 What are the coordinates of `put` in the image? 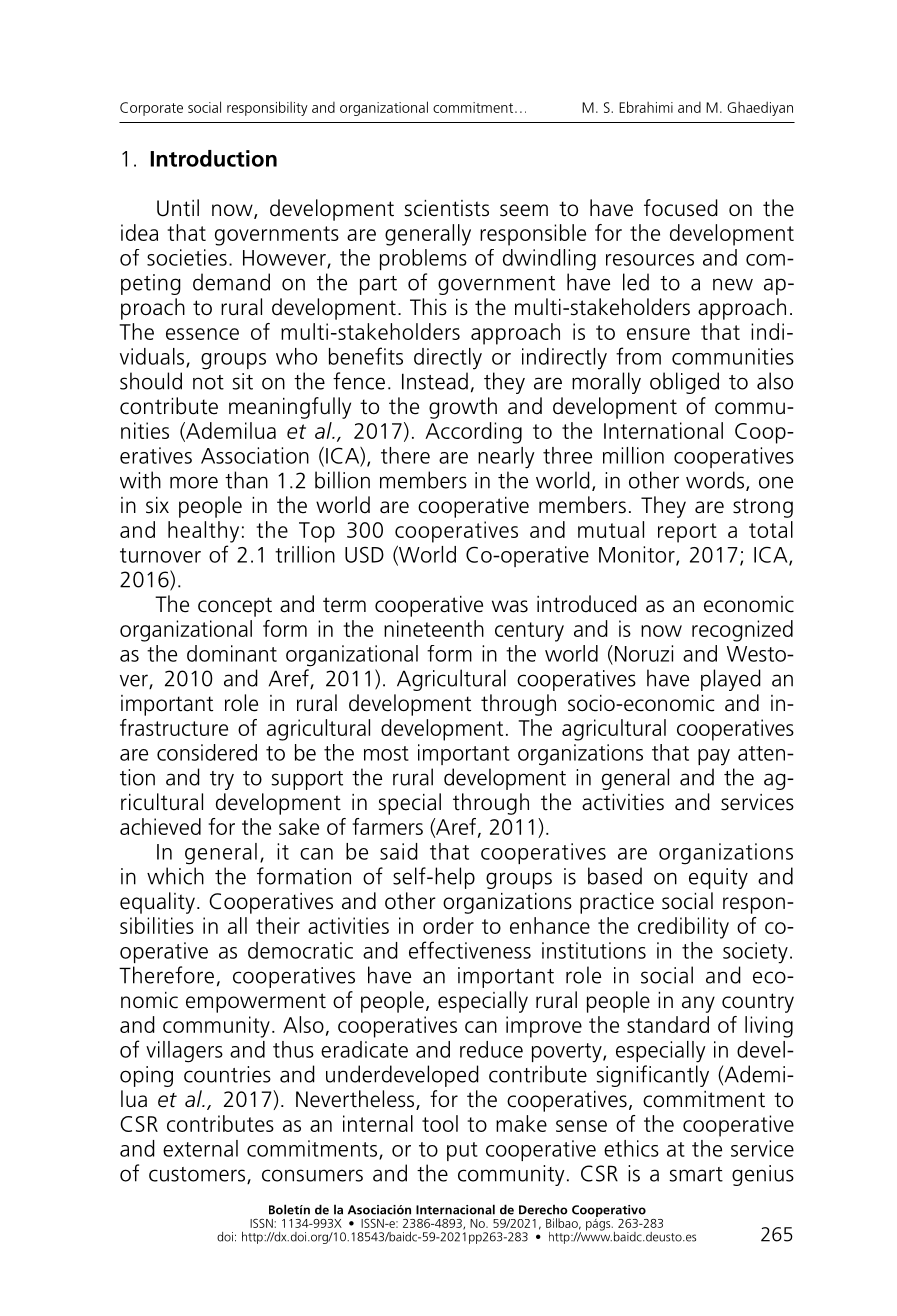 It's located at (462, 1151).
